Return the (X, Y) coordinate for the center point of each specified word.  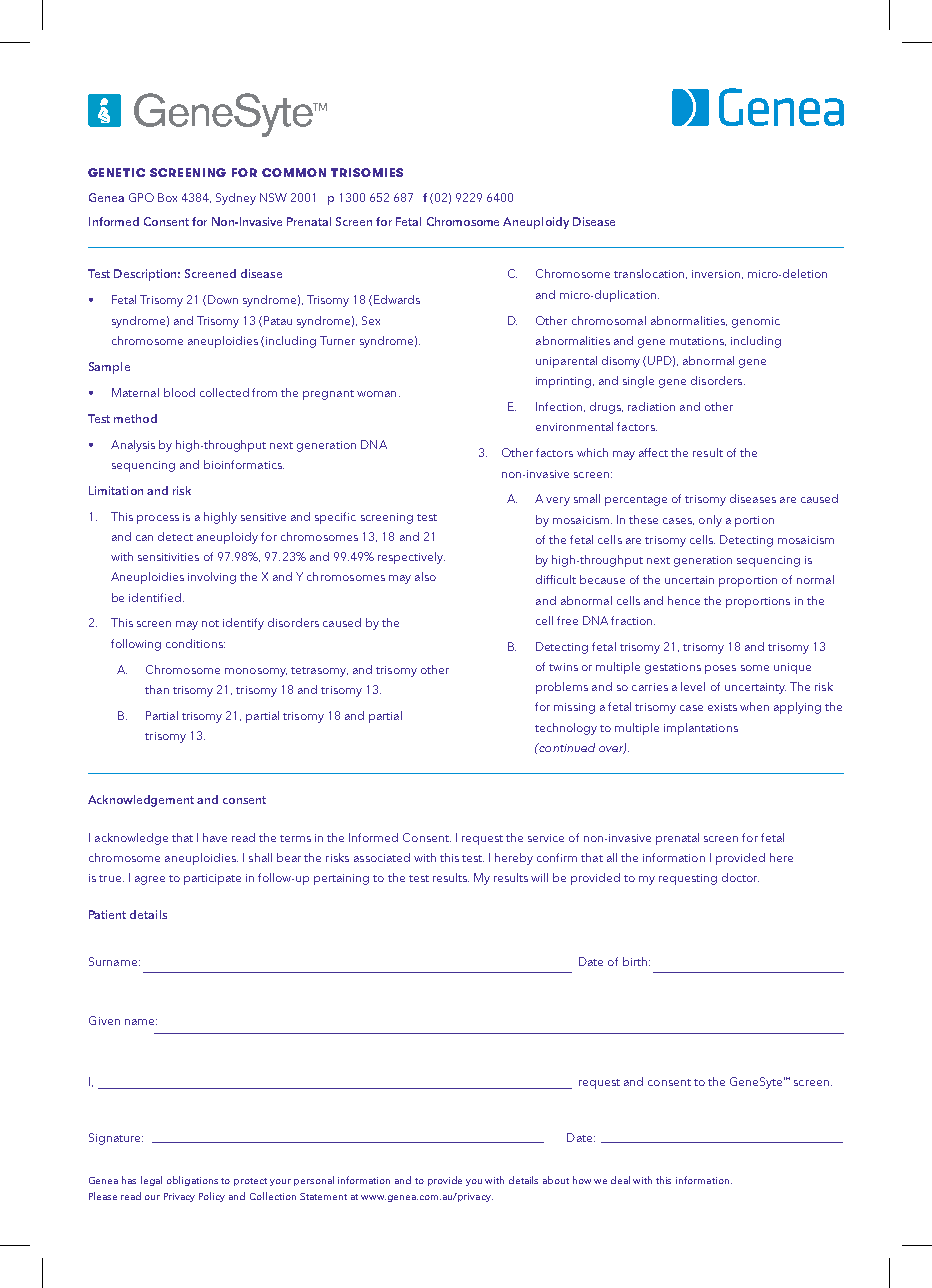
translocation (650, 274)
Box (167, 197)
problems (562, 688)
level (693, 686)
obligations (192, 1181)
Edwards (397, 299)
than (157, 689)
